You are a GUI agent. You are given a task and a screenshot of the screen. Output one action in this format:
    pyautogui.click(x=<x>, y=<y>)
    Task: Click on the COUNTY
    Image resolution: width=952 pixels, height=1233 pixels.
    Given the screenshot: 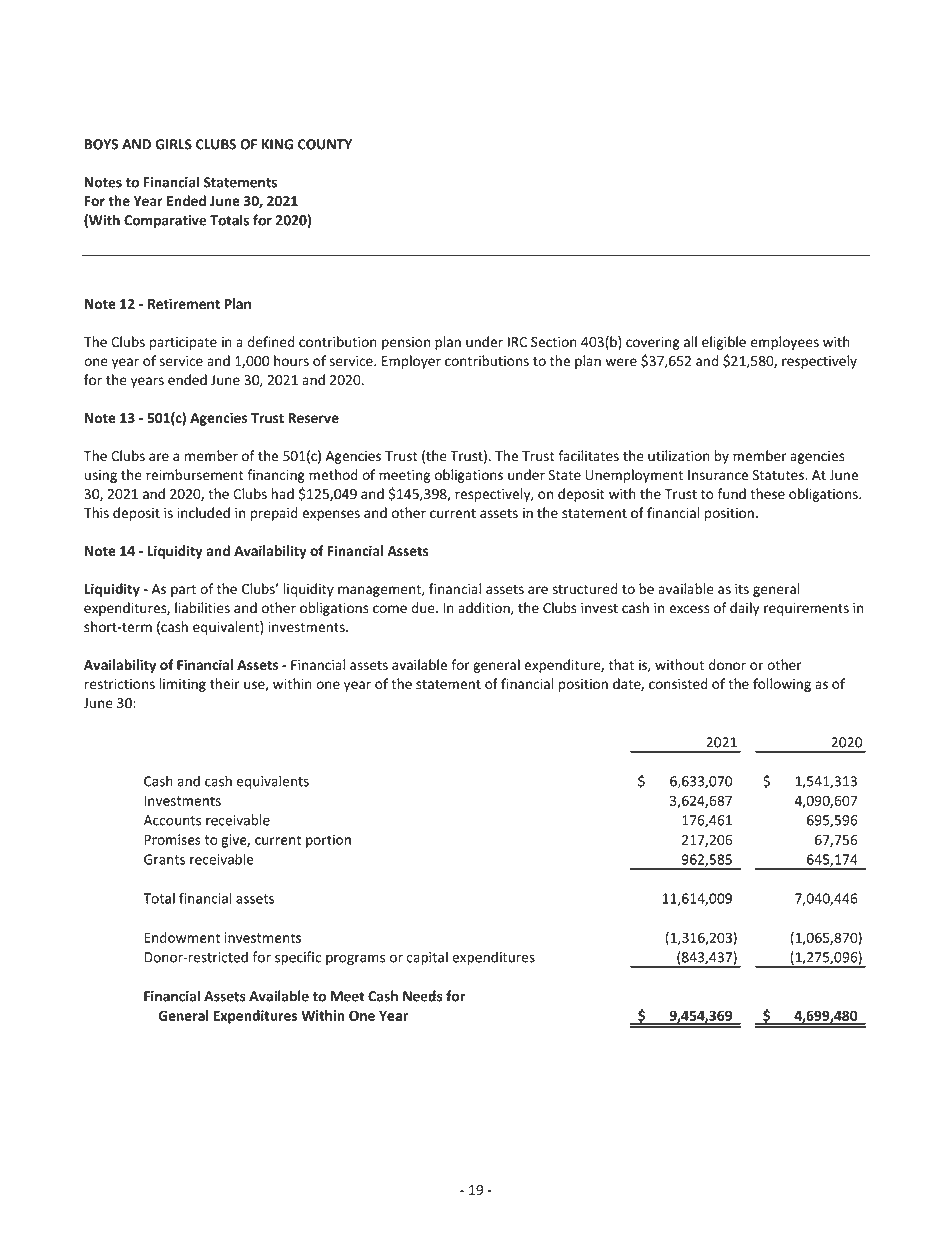 What is the action you would take?
    pyautogui.click(x=325, y=144)
